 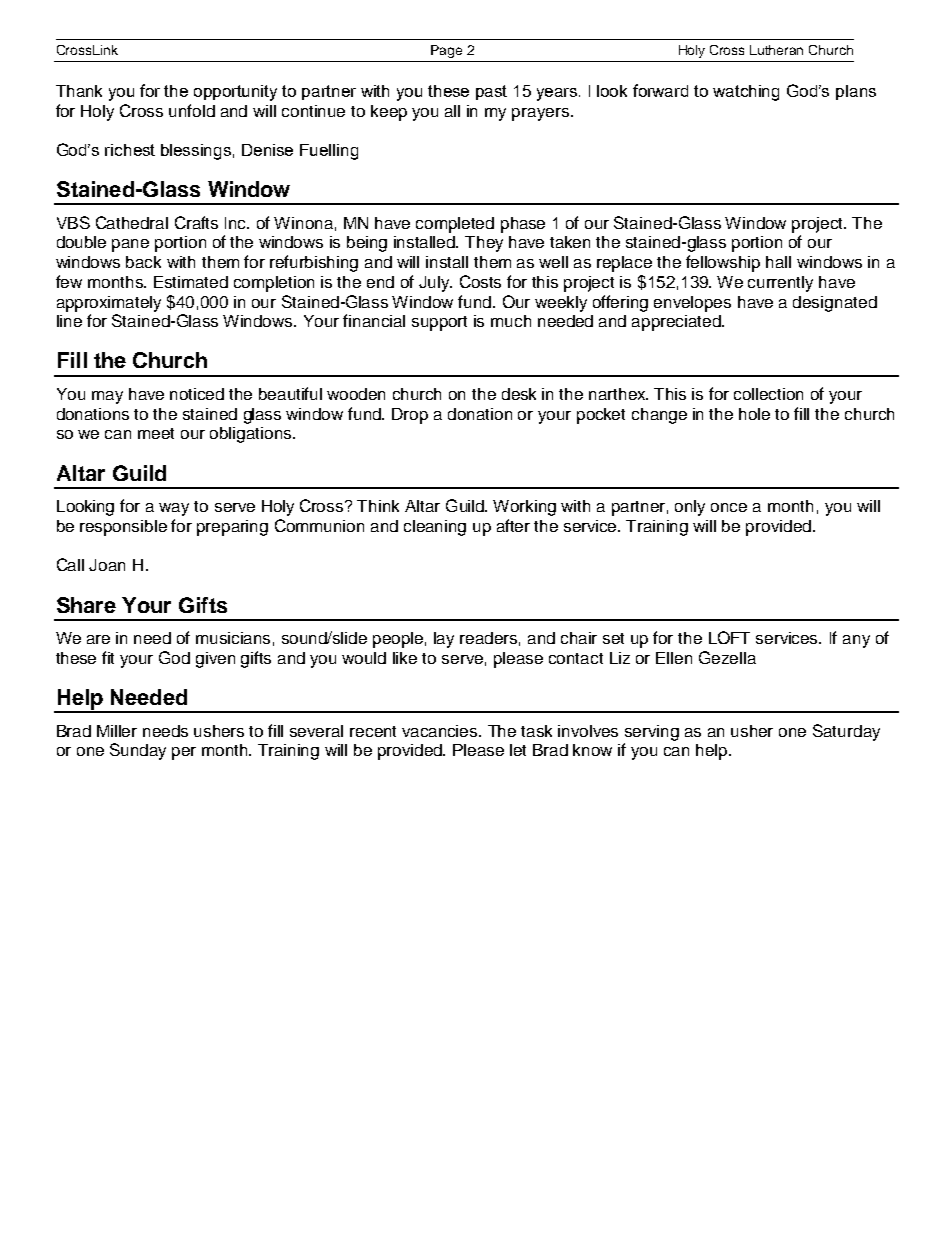 I want to click on desk, so click(x=519, y=394).
